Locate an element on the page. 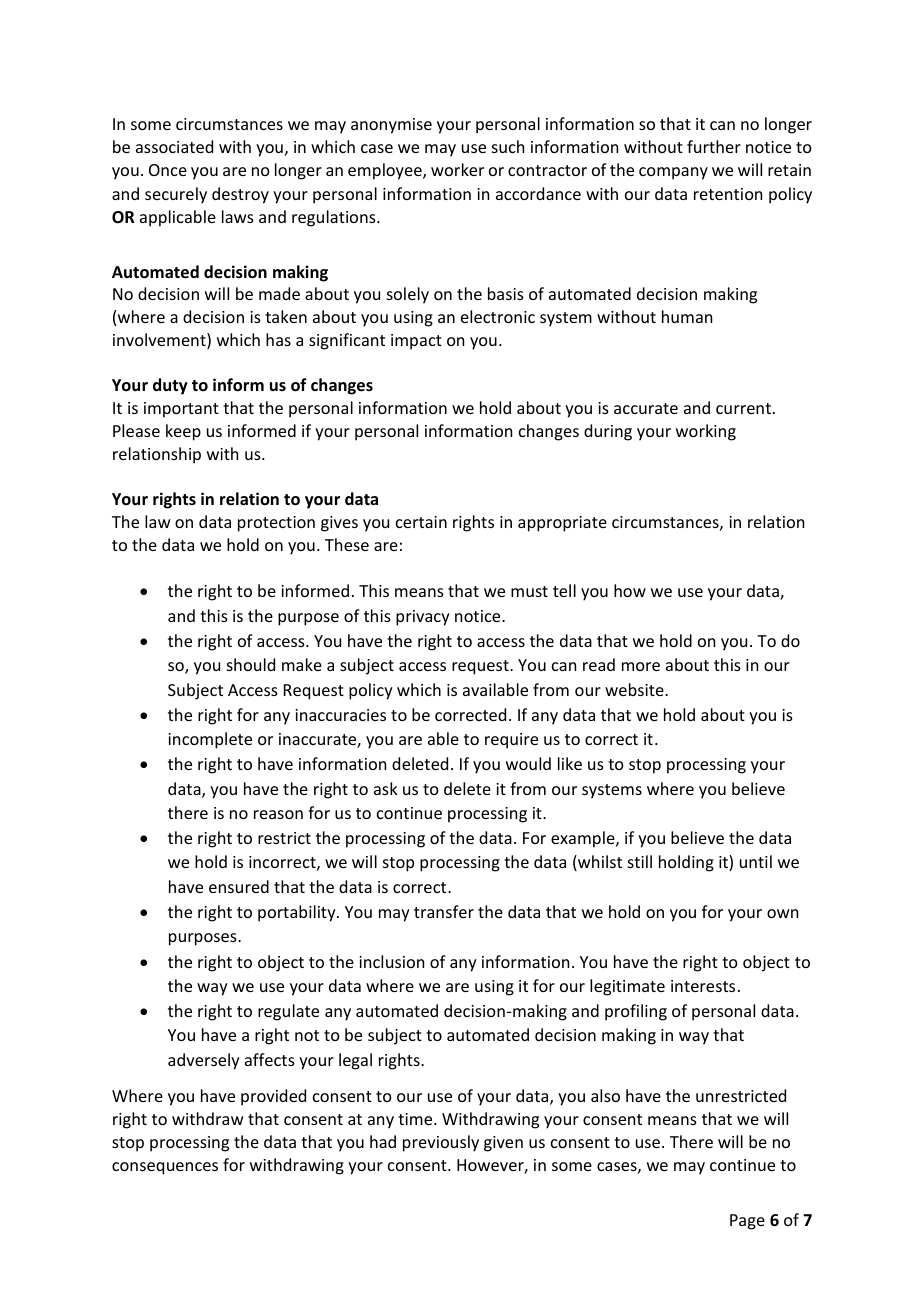 The width and height of the page is (924, 1308). require is located at coordinates (511, 741).
